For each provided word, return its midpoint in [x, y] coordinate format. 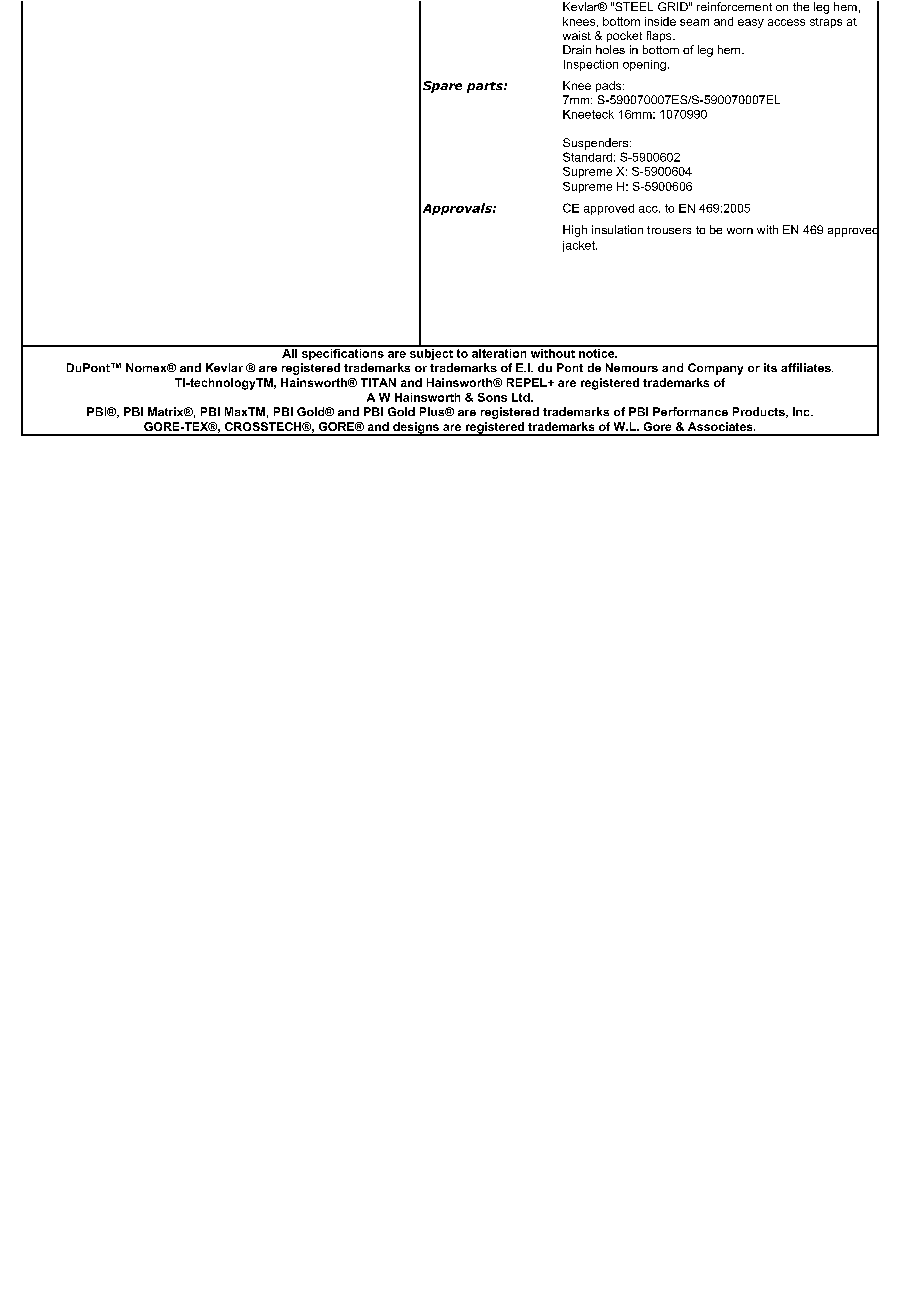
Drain [577, 49]
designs [416, 429]
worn [740, 231]
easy [751, 23]
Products [760, 412]
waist [577, 35]
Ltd [522, 397]
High [575, 231]
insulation [617, 229]
